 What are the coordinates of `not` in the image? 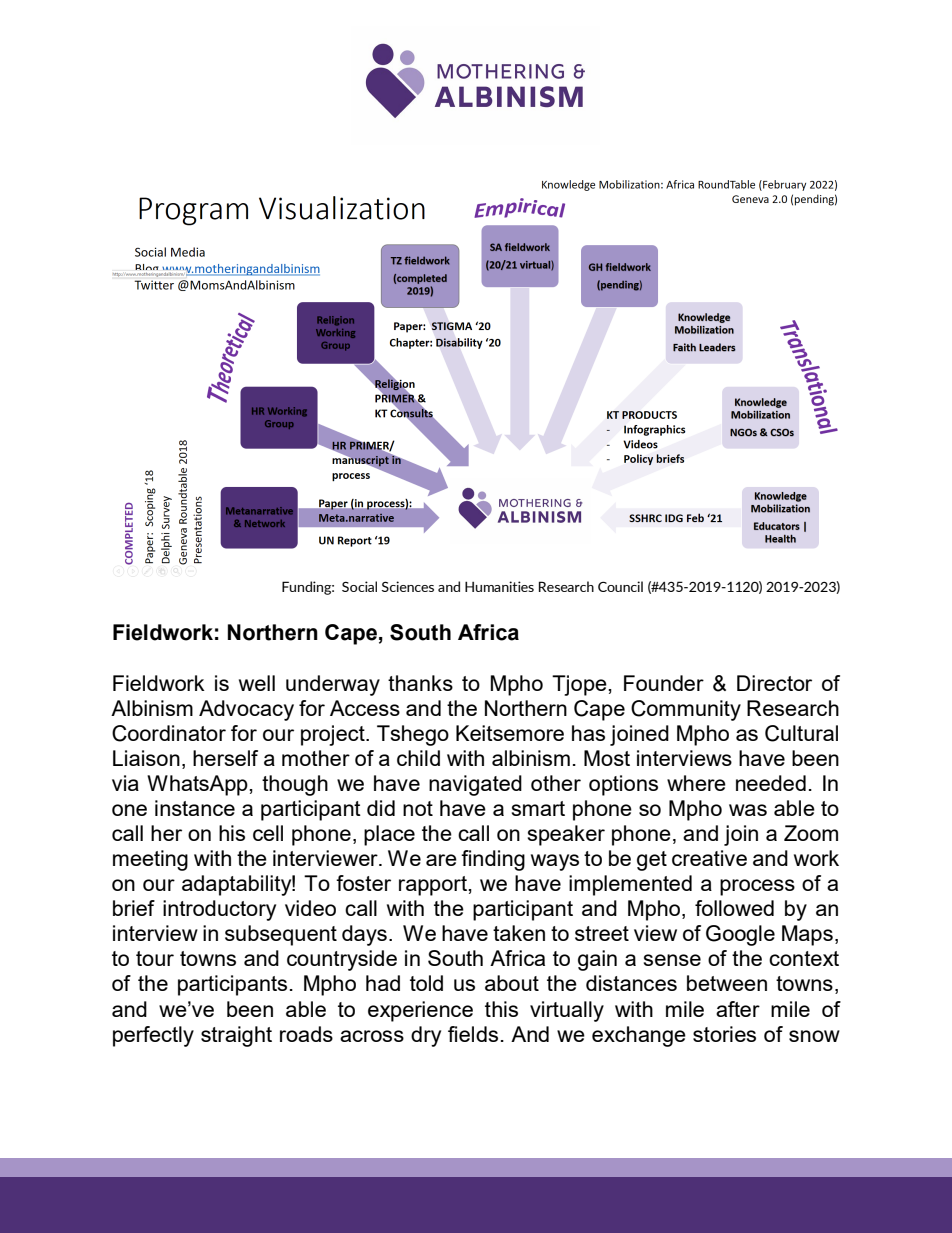 It's located at (418, 808).
